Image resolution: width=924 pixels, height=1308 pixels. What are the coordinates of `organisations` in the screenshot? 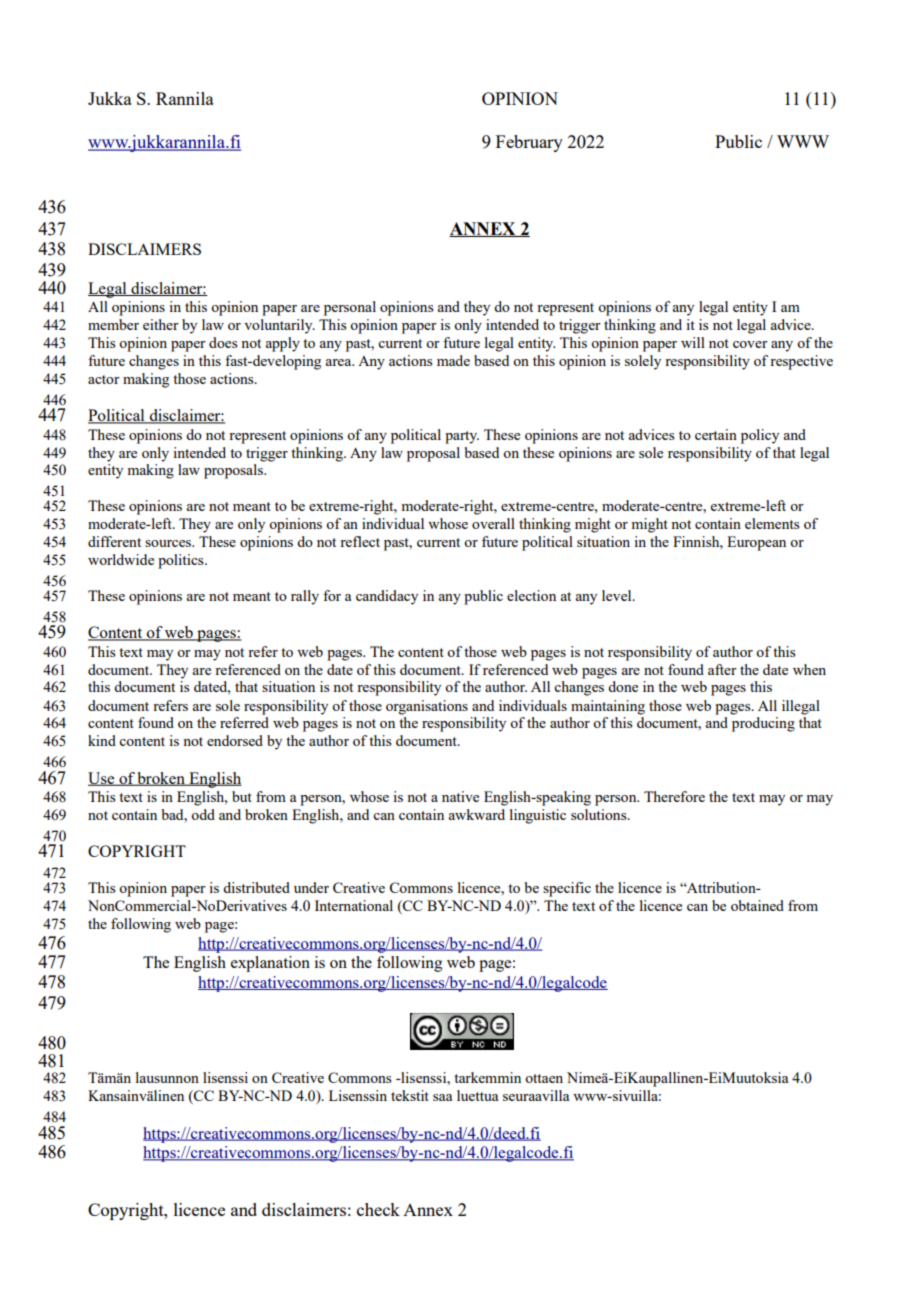 It's located at (427, 707).
